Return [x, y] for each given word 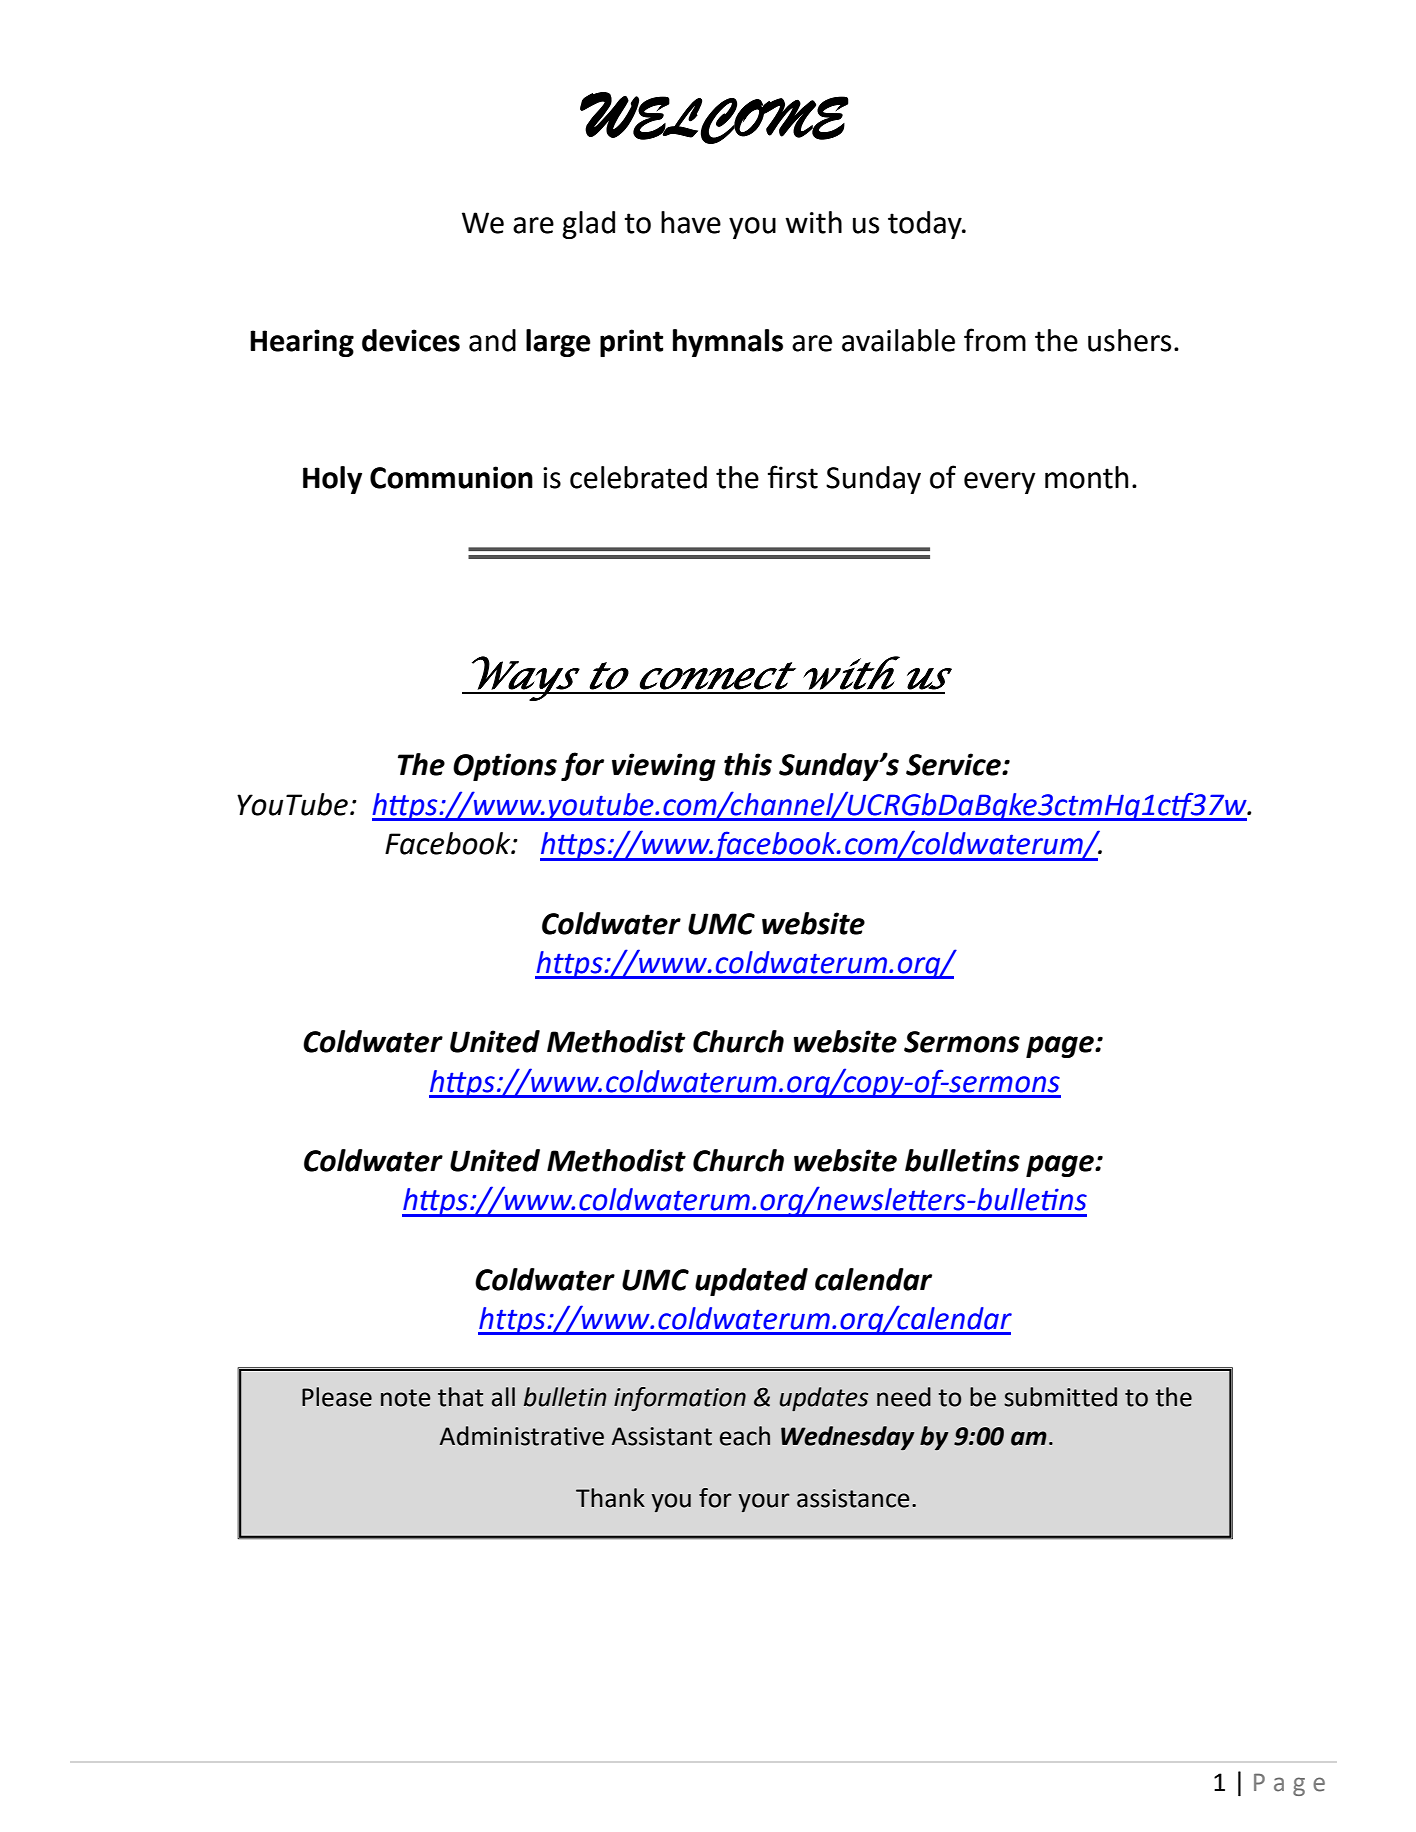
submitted [1060, 1397]
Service [954, 764]
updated [751, 1282]
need [904, 1397]
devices [411, 340]
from [995, 340]
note [406, 1398]
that [460, 1397]
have [691, 222]
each [745, 1436]
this [748, 764]
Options [505, 767]
